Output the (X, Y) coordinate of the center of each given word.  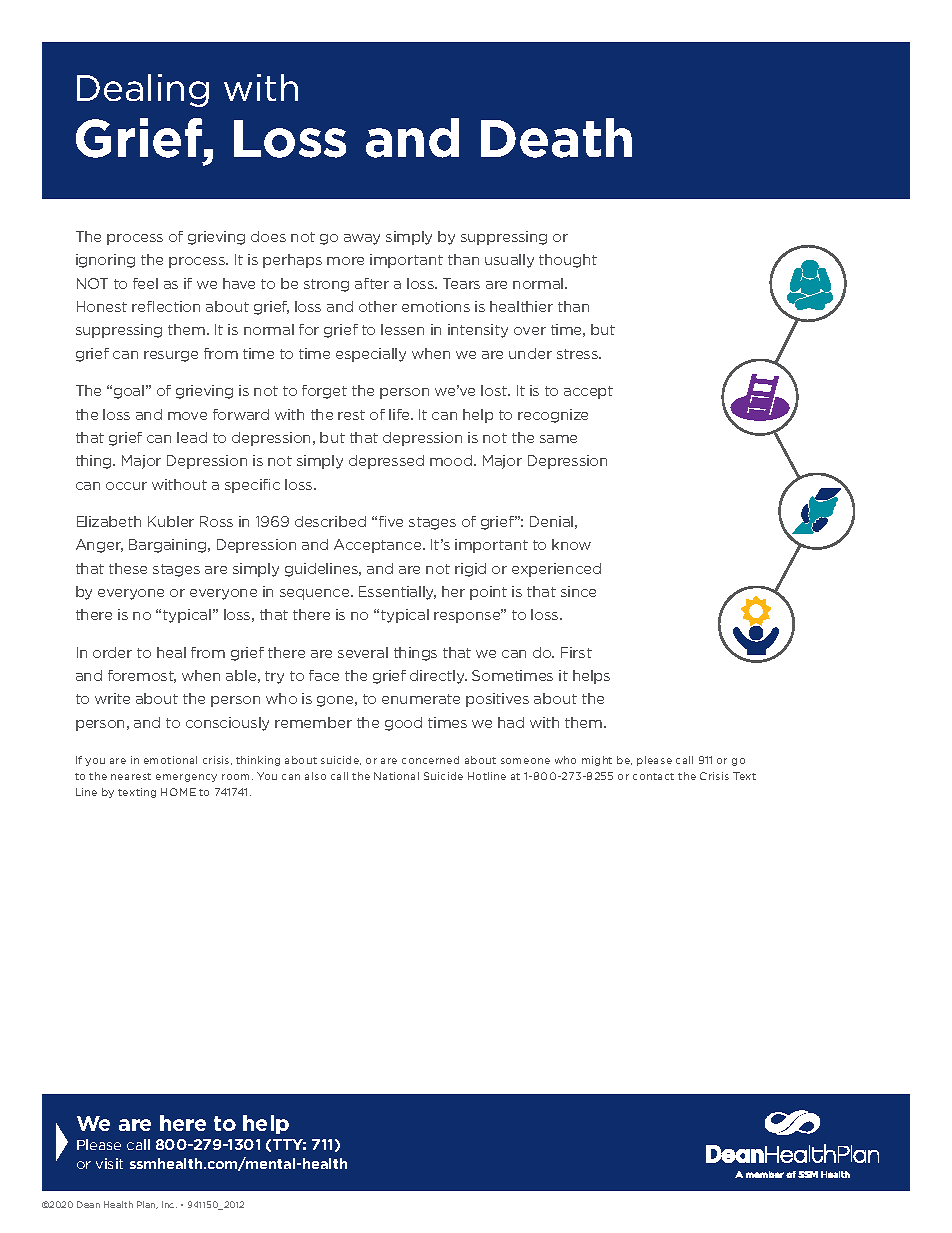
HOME (178, 792)
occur (126, 486)
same (558, 439)
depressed (386, 462)
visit (109, 1163)
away (362, 239)
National (396, 776)
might (597, 761)
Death (556, 138)
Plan (147, 1205)
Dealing (143, 90)
